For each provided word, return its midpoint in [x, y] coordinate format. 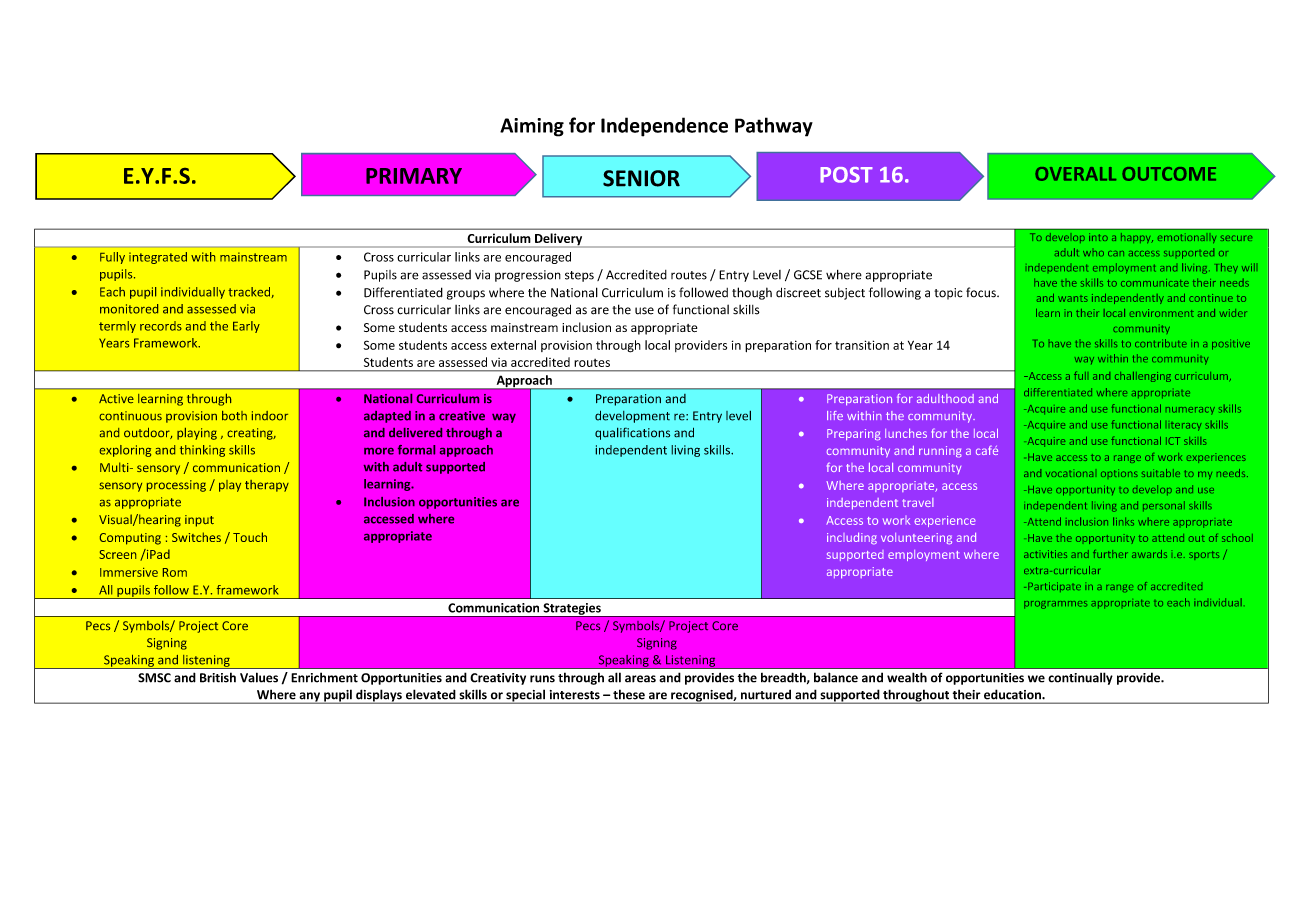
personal [1164, 506]
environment [1162, 313]
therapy [267, 486]
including [852, 538]
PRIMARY [414, 176]
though [752, 293]
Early [246, 327]
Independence [664, 127]
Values [259, 677]
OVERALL [1075, 174]
